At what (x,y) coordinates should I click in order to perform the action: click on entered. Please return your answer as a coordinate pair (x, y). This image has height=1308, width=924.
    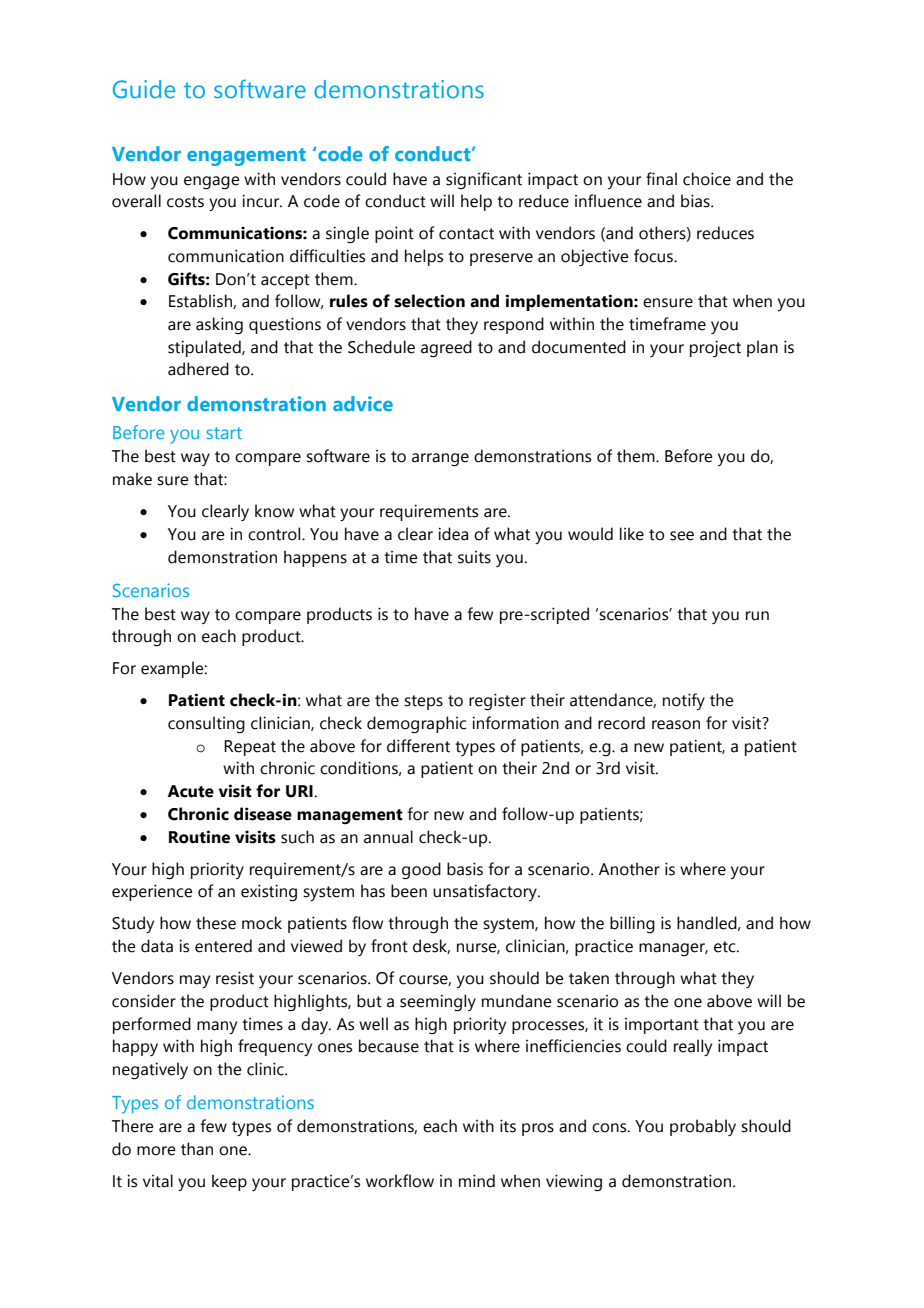
    Looking at the image, I should click on (223, 946).
